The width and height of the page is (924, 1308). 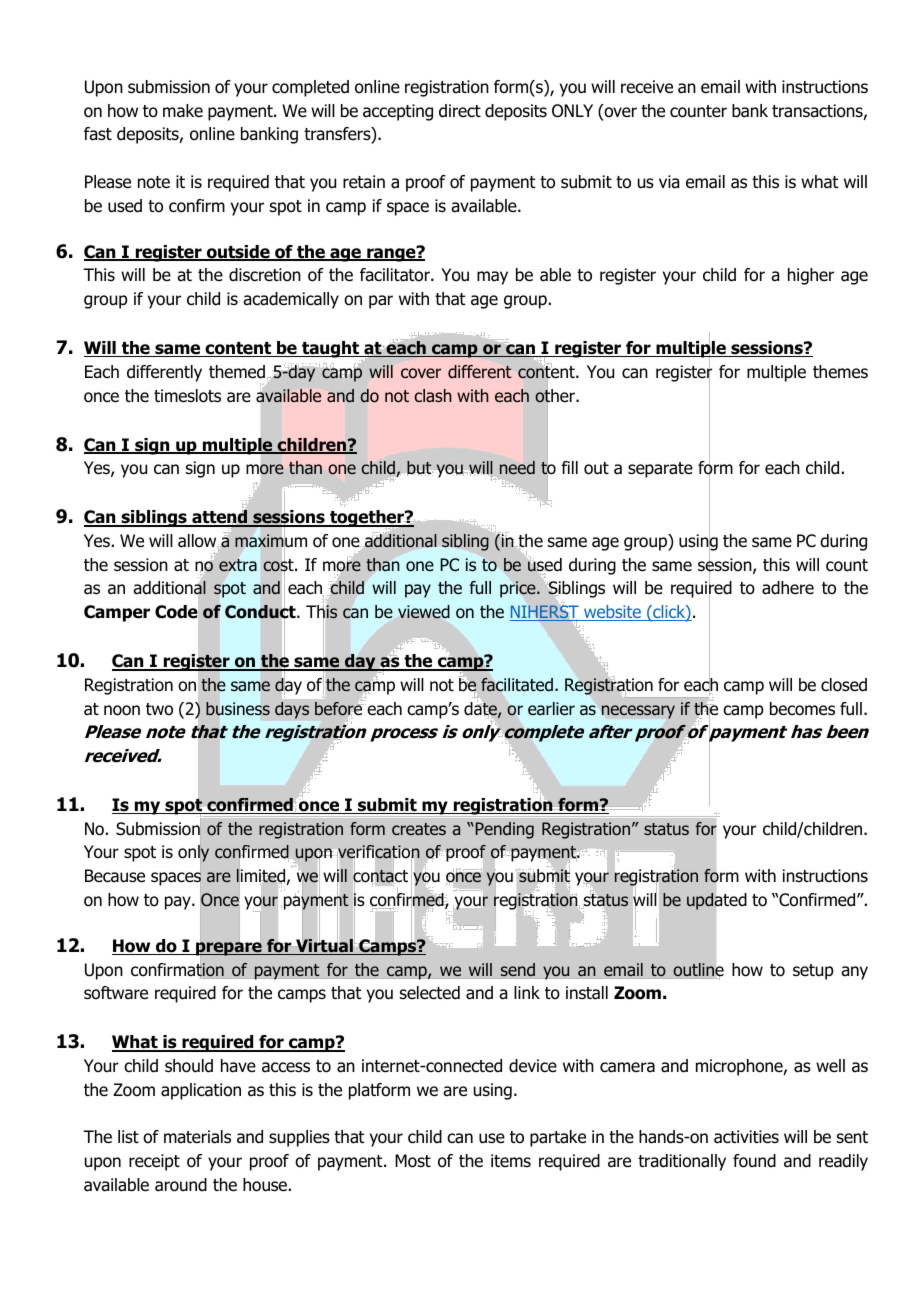 What do you see at coordinates (460, 111) in the page?
I see `direct` at bounding box center [460, 111].
